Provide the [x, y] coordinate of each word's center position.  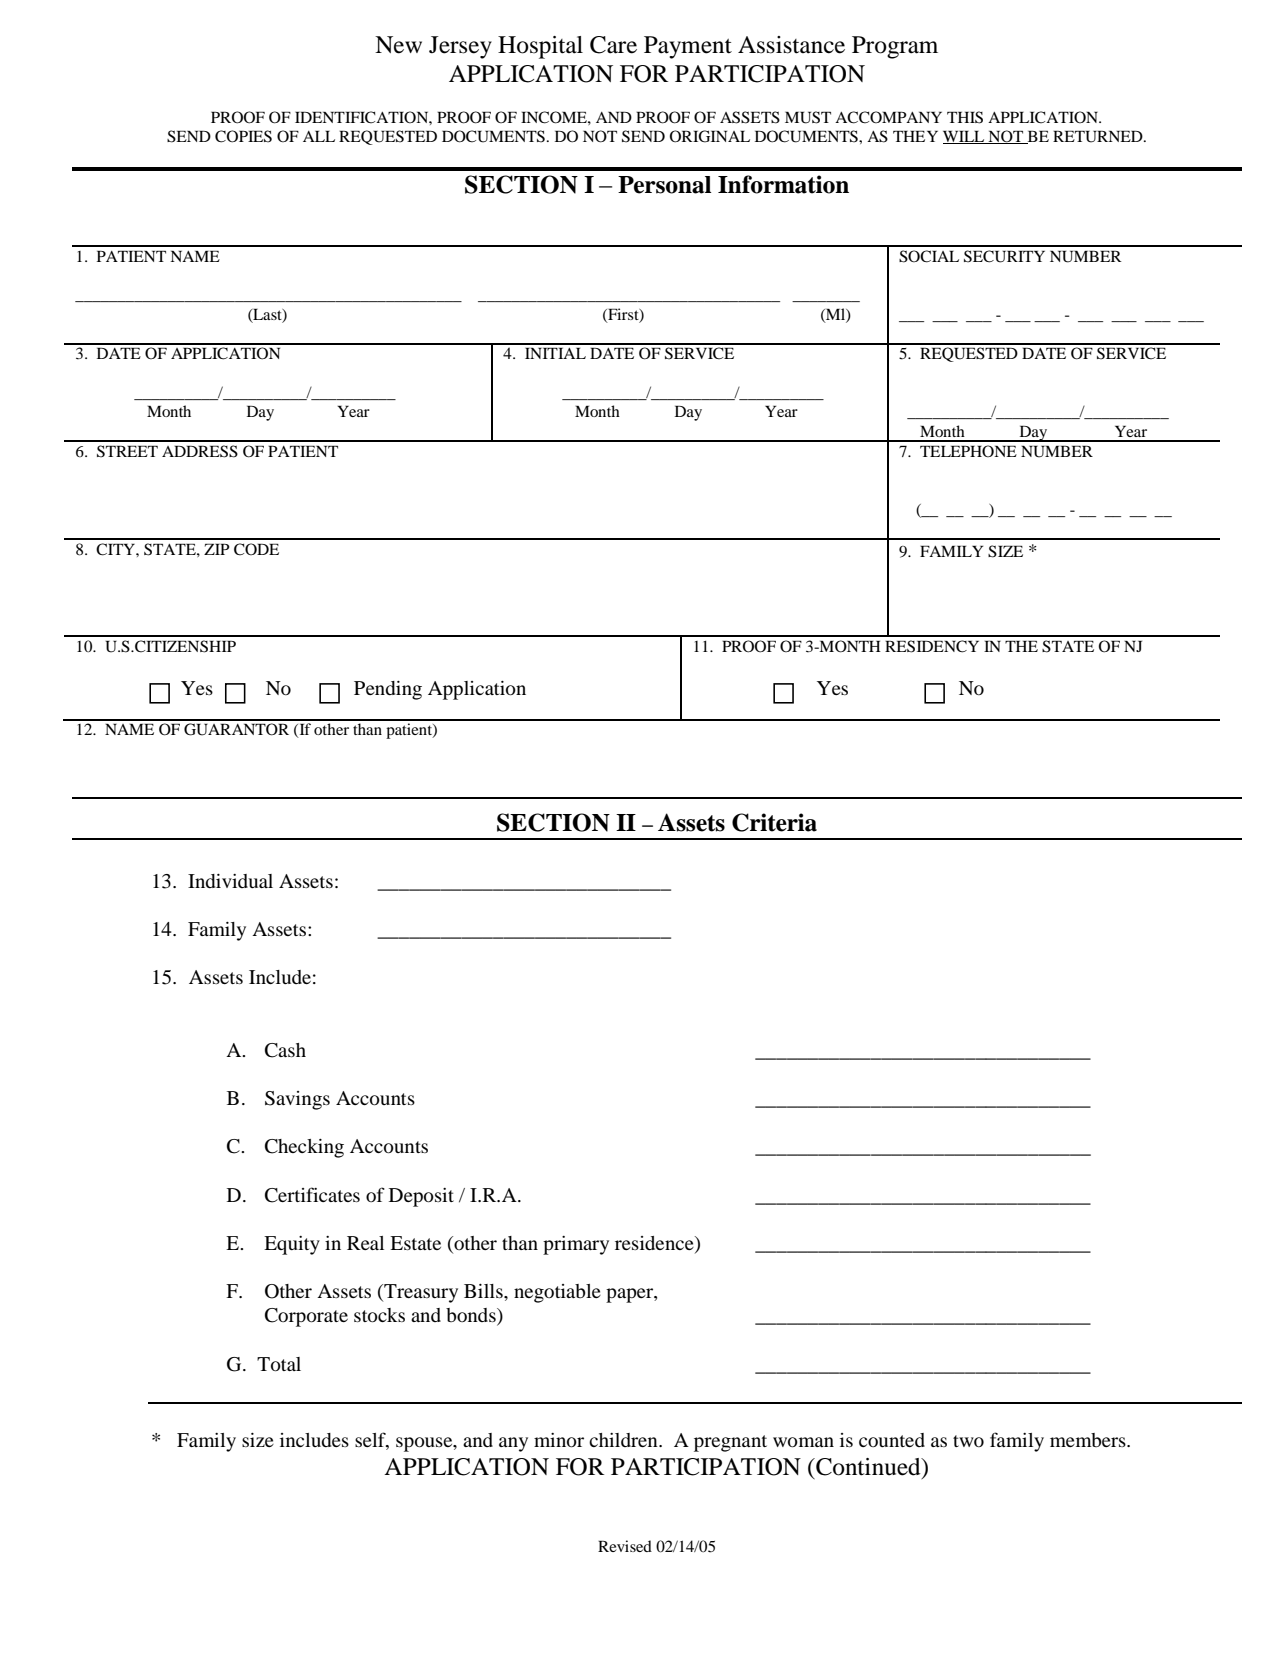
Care [613, 45]
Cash [285, 1050]
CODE [256, 549]
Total [279, 1364]
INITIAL [555, 353]
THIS [965, 117]
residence [655, 1244]
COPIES [243, 136]
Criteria [774, 822]
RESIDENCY [932, 646]
